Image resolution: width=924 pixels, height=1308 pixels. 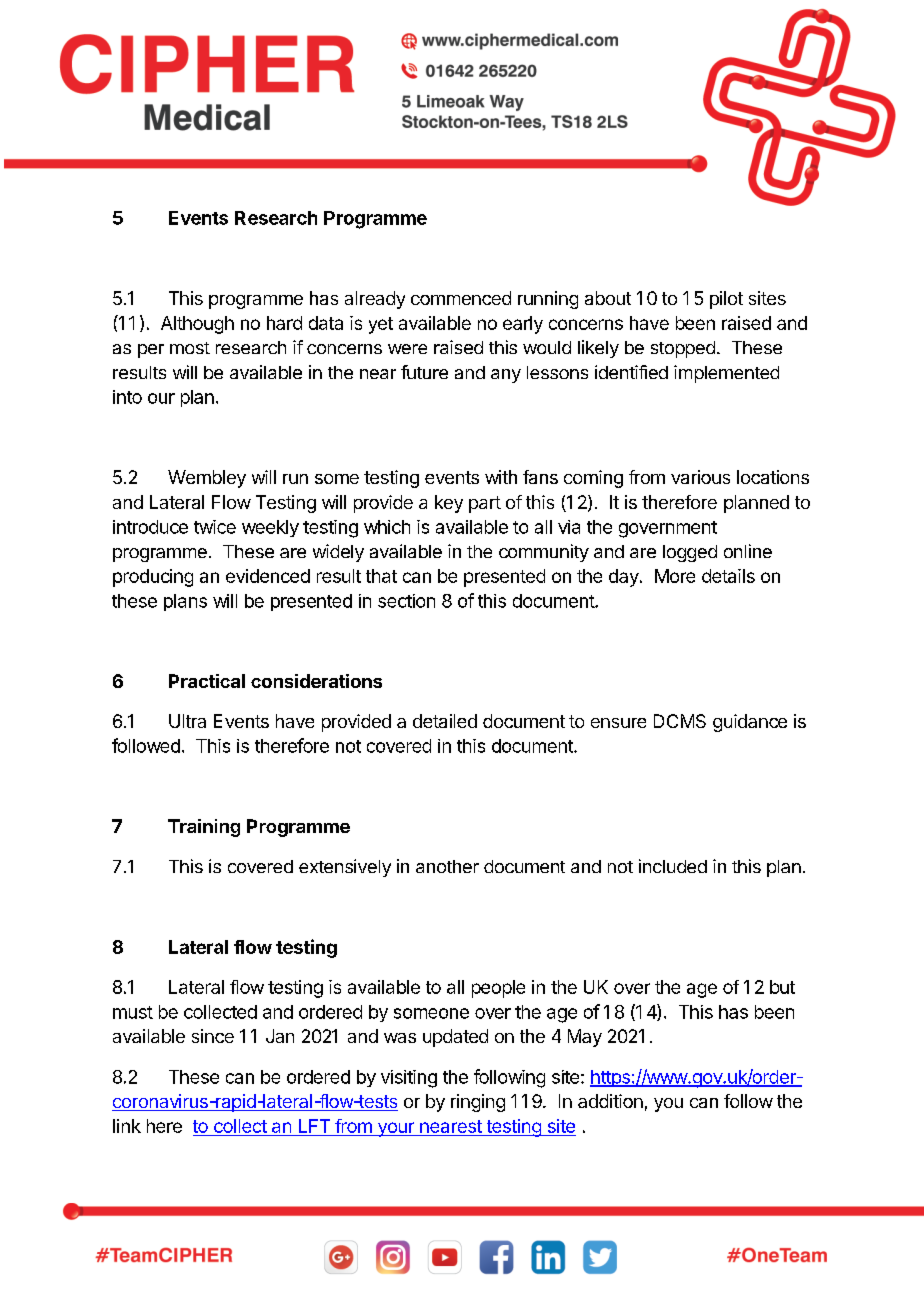 I want to click on link, so click(x=127, y=1126).
